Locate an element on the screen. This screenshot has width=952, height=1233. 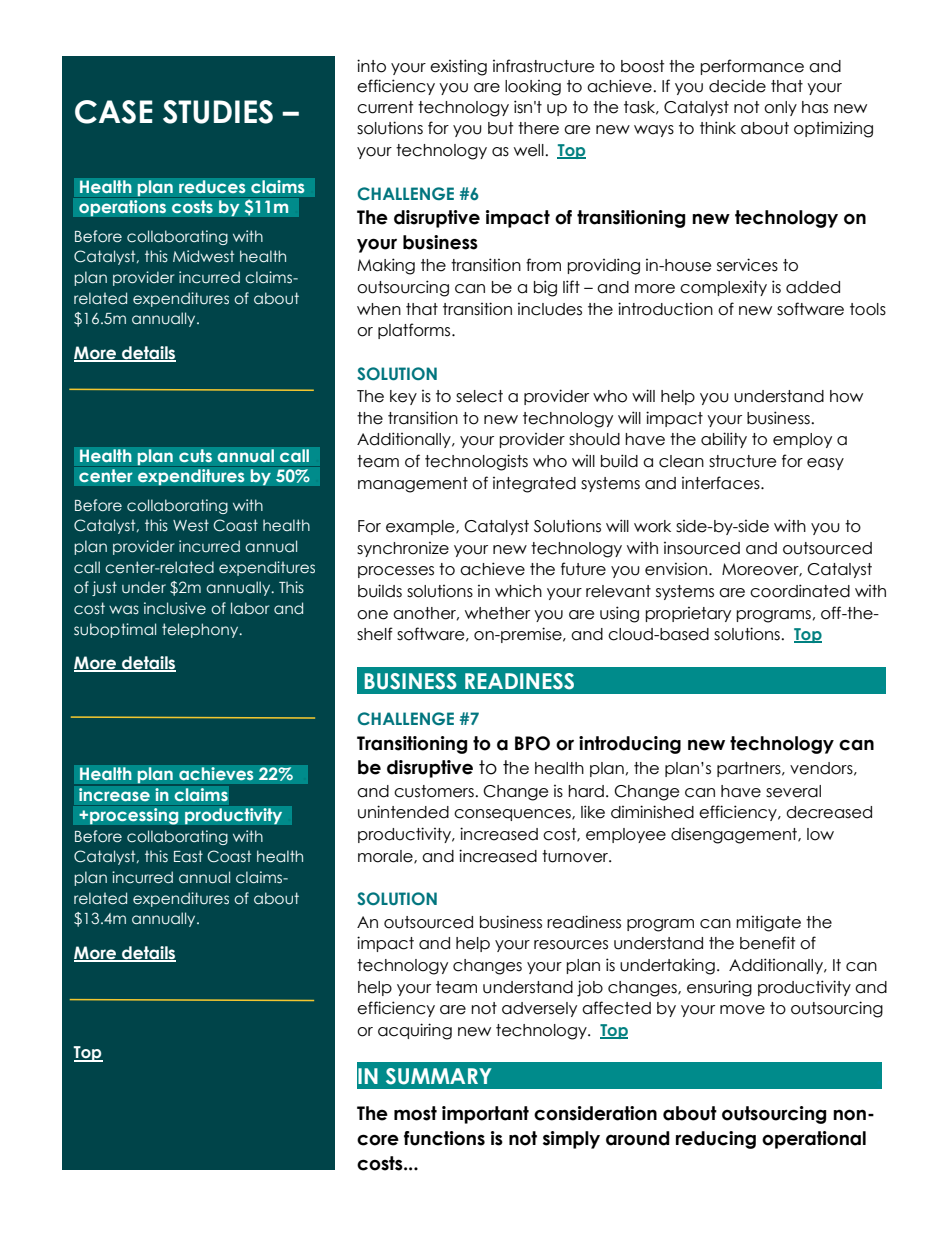
only is located at coordinates (780, 108).
